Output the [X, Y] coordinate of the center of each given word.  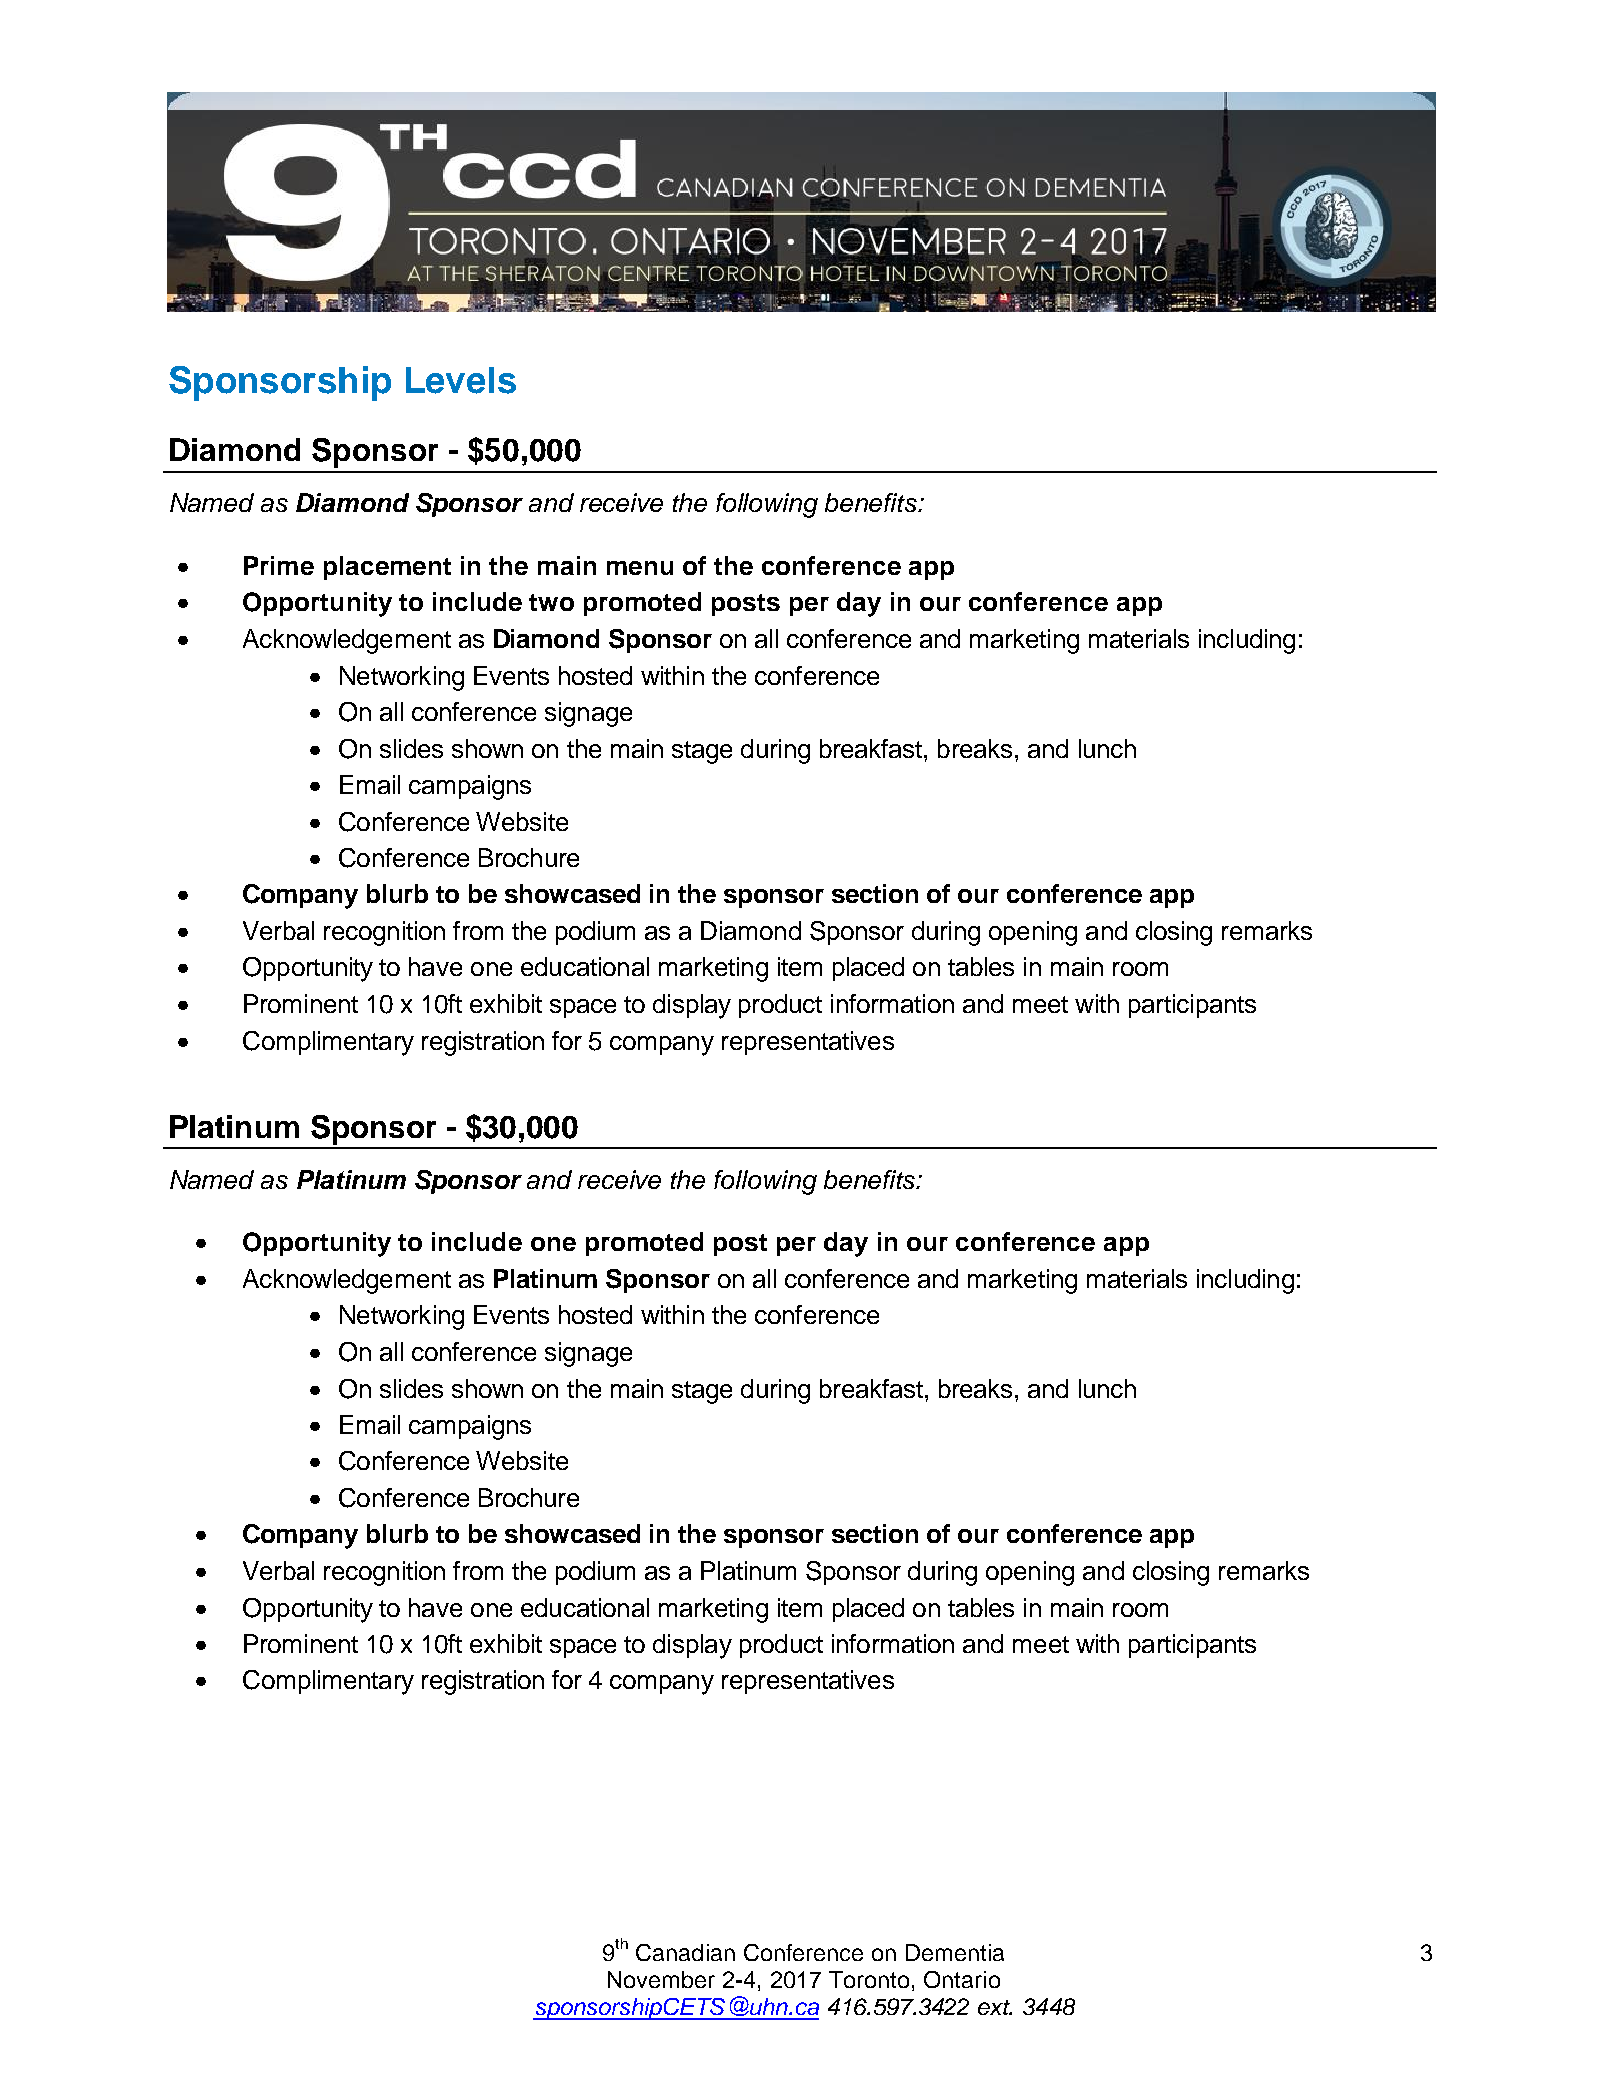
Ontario [962, 1979]
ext [995, 2007]
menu [640, 568]
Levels [461, 380]
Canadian [685, 1952]
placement [387, 568]
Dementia [955, 1952]
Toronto [869, 1979]
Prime [279, 565]
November [661, 1979]
